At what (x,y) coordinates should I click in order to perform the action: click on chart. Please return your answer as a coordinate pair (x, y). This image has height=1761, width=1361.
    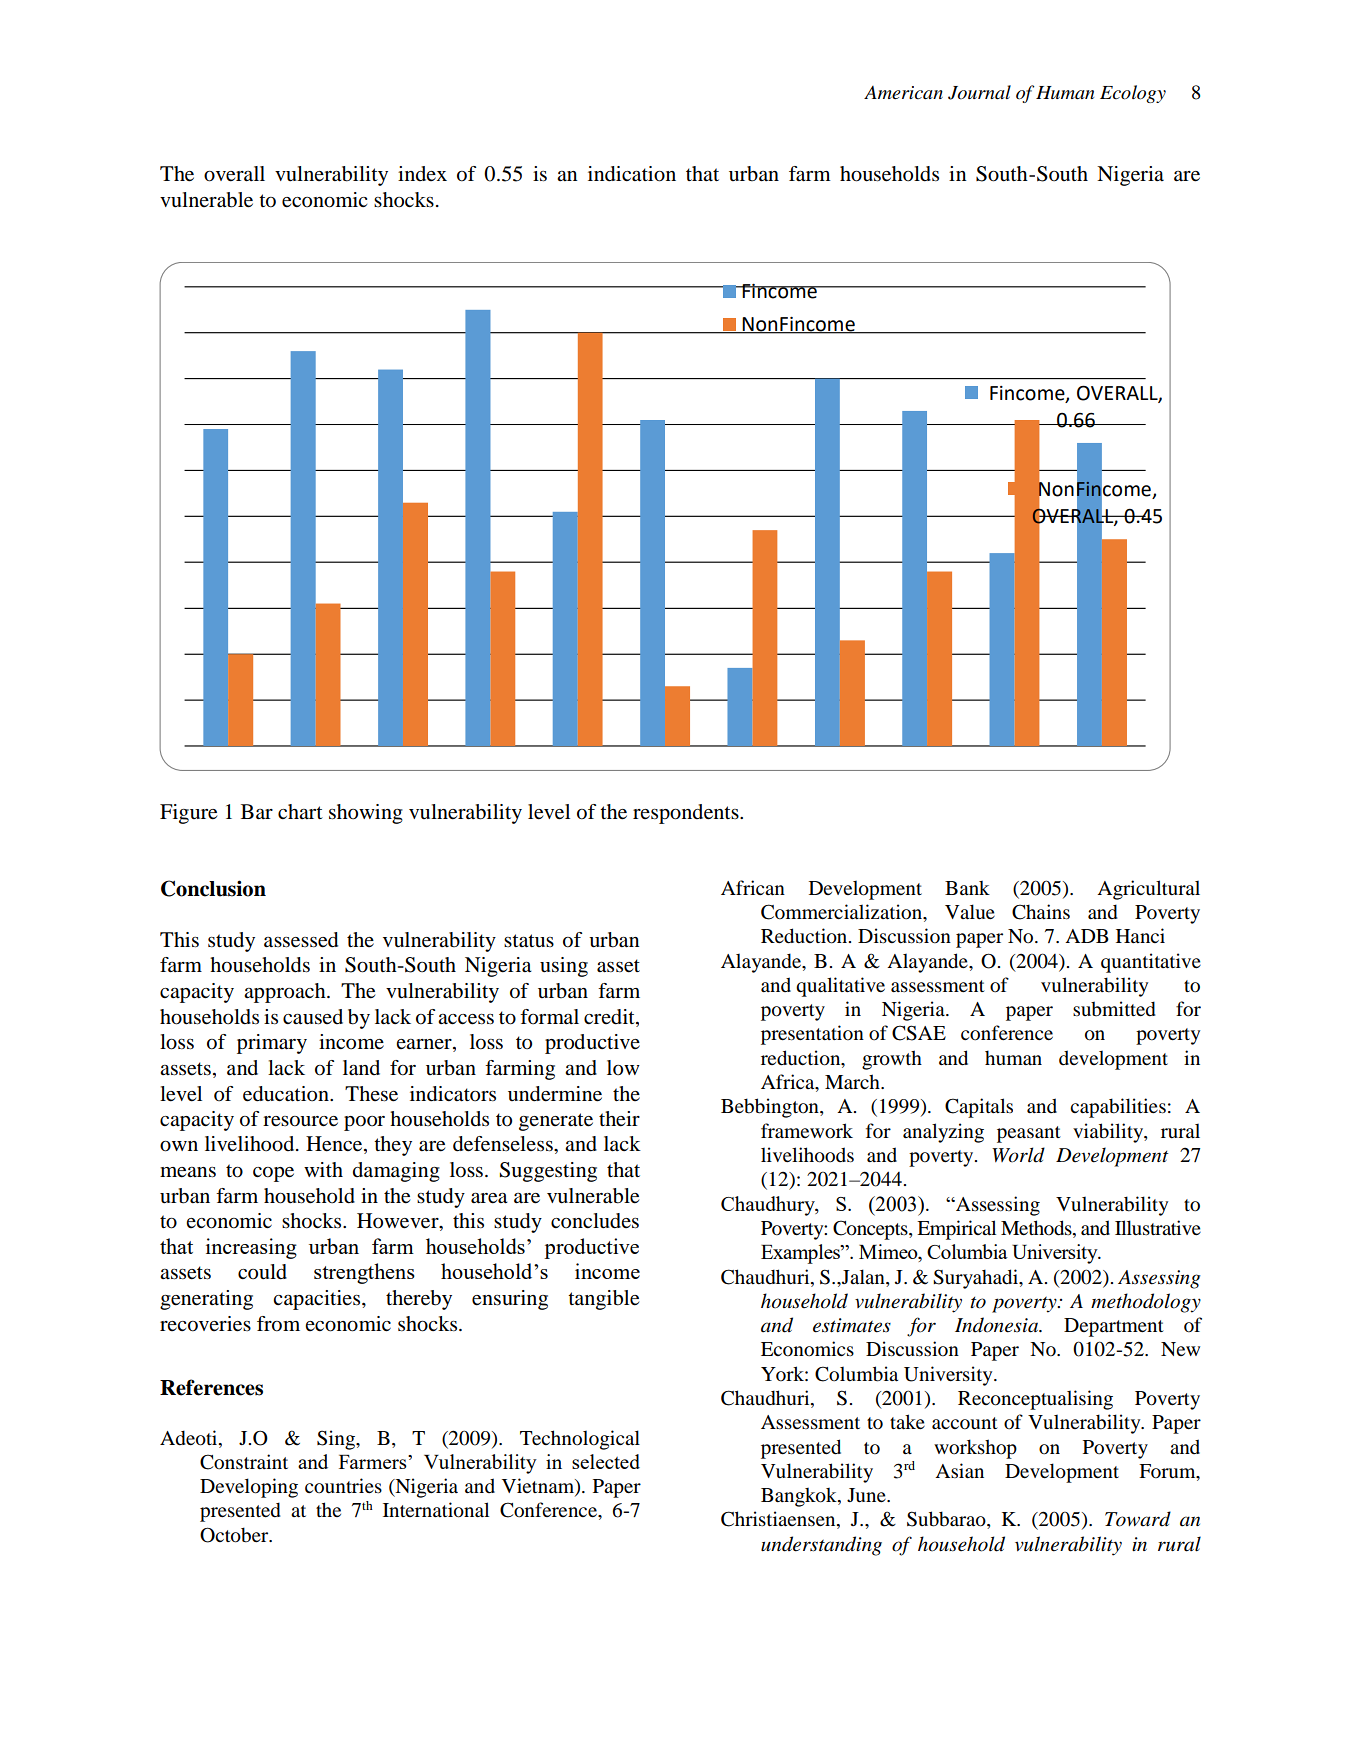
    Looking at the image, I should click on (300, 811).
